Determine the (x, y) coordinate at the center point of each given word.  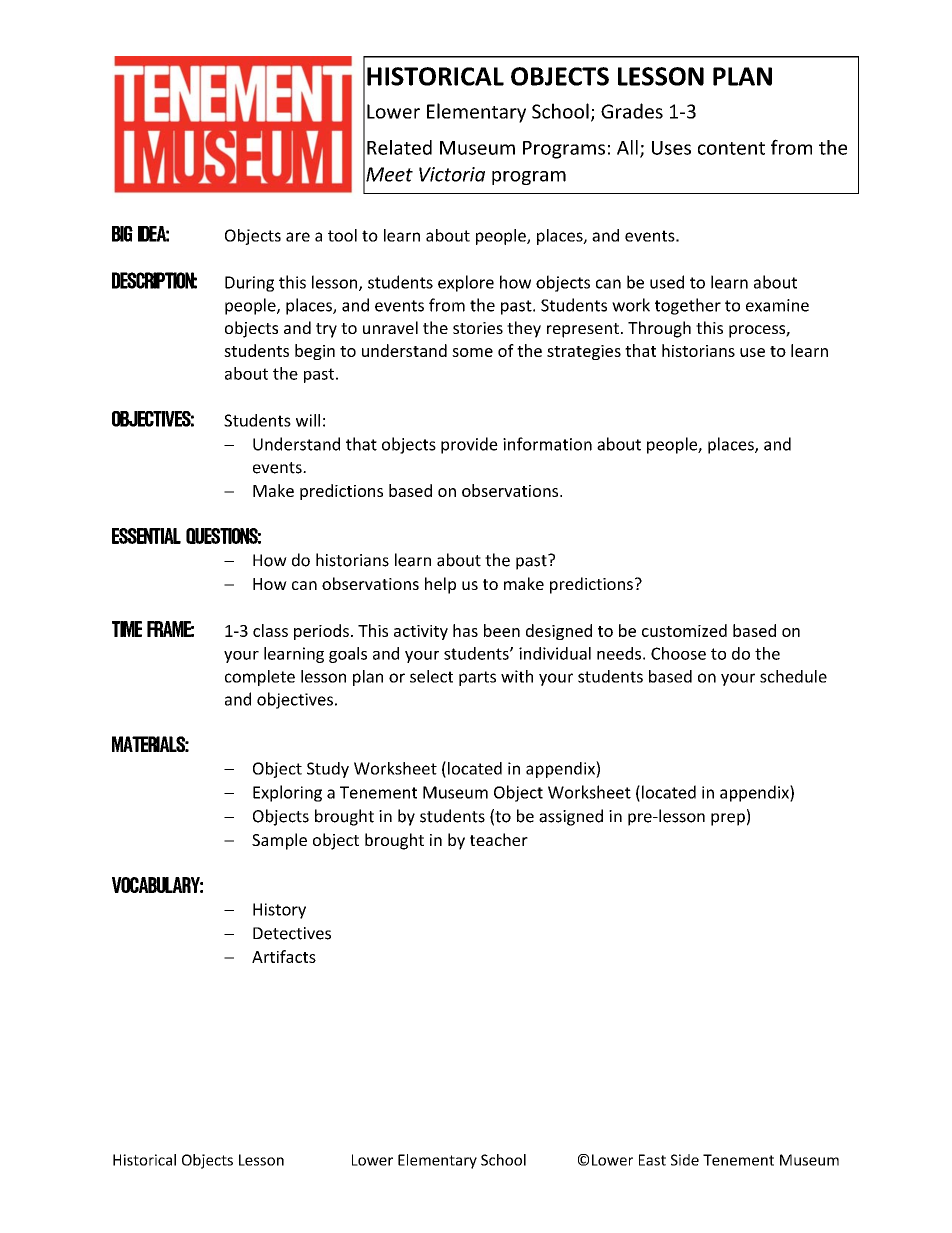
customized (684, 630)
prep (728, 819)
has (465, 630)
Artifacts (284, 956)
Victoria (452, 174)
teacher (499, 839)
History (279, 911)
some (472, 352)
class (270, 630)
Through (659, 329)
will (308, 420)
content (731, 148)
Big (122, 234)
